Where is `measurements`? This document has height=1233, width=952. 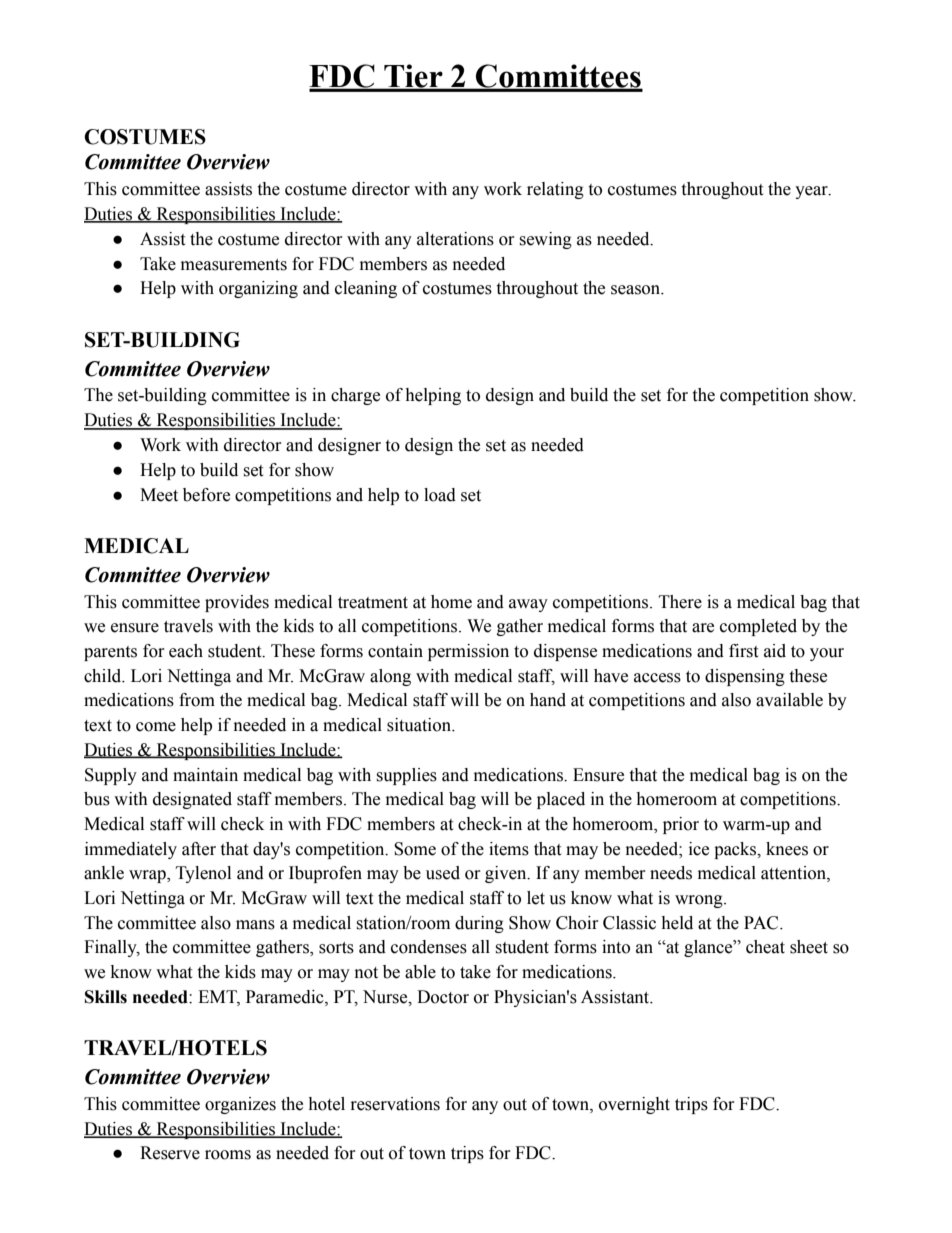 measurements is located at coordinates (234, 265).
